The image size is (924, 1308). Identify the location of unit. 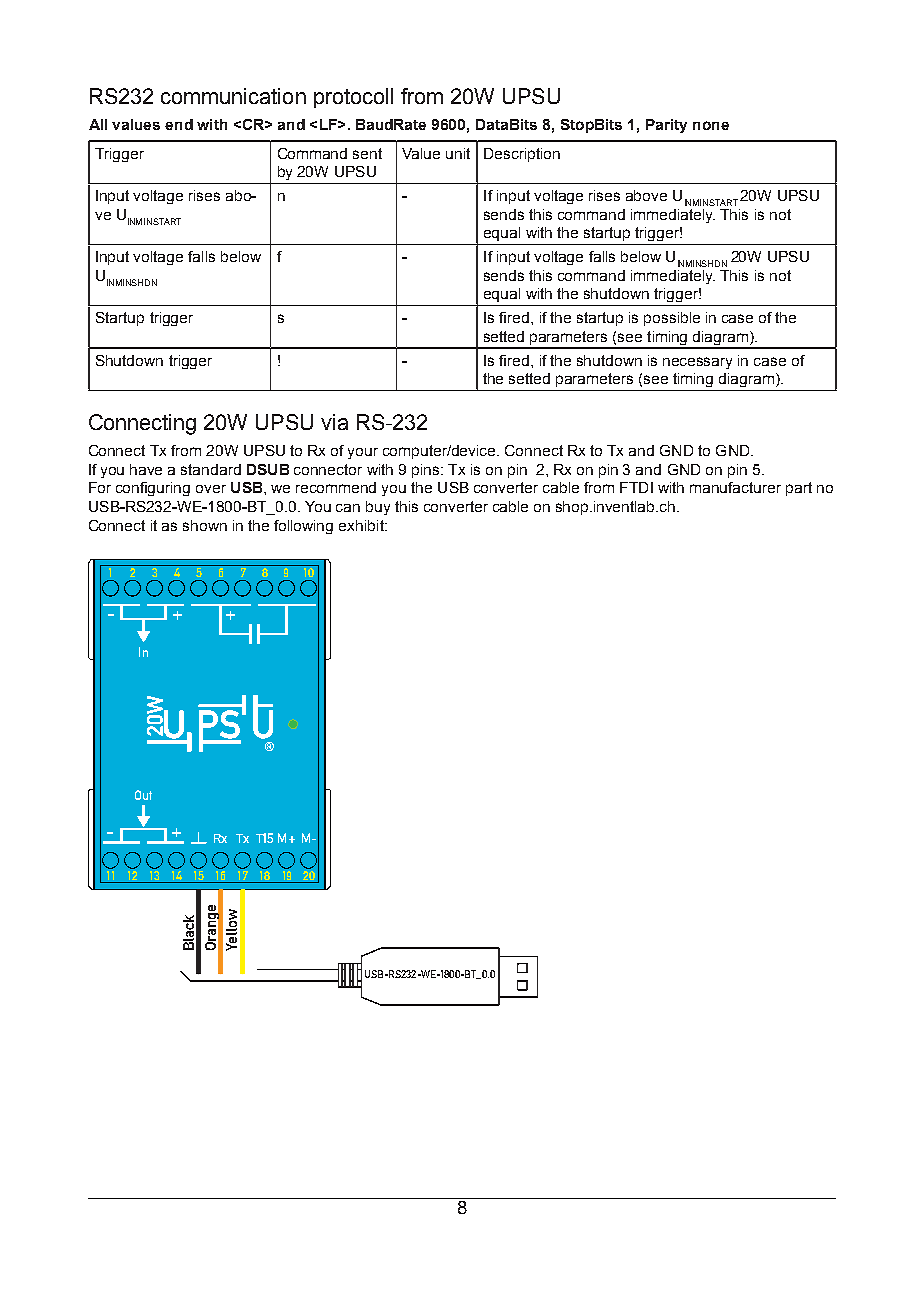
(458, 153).
